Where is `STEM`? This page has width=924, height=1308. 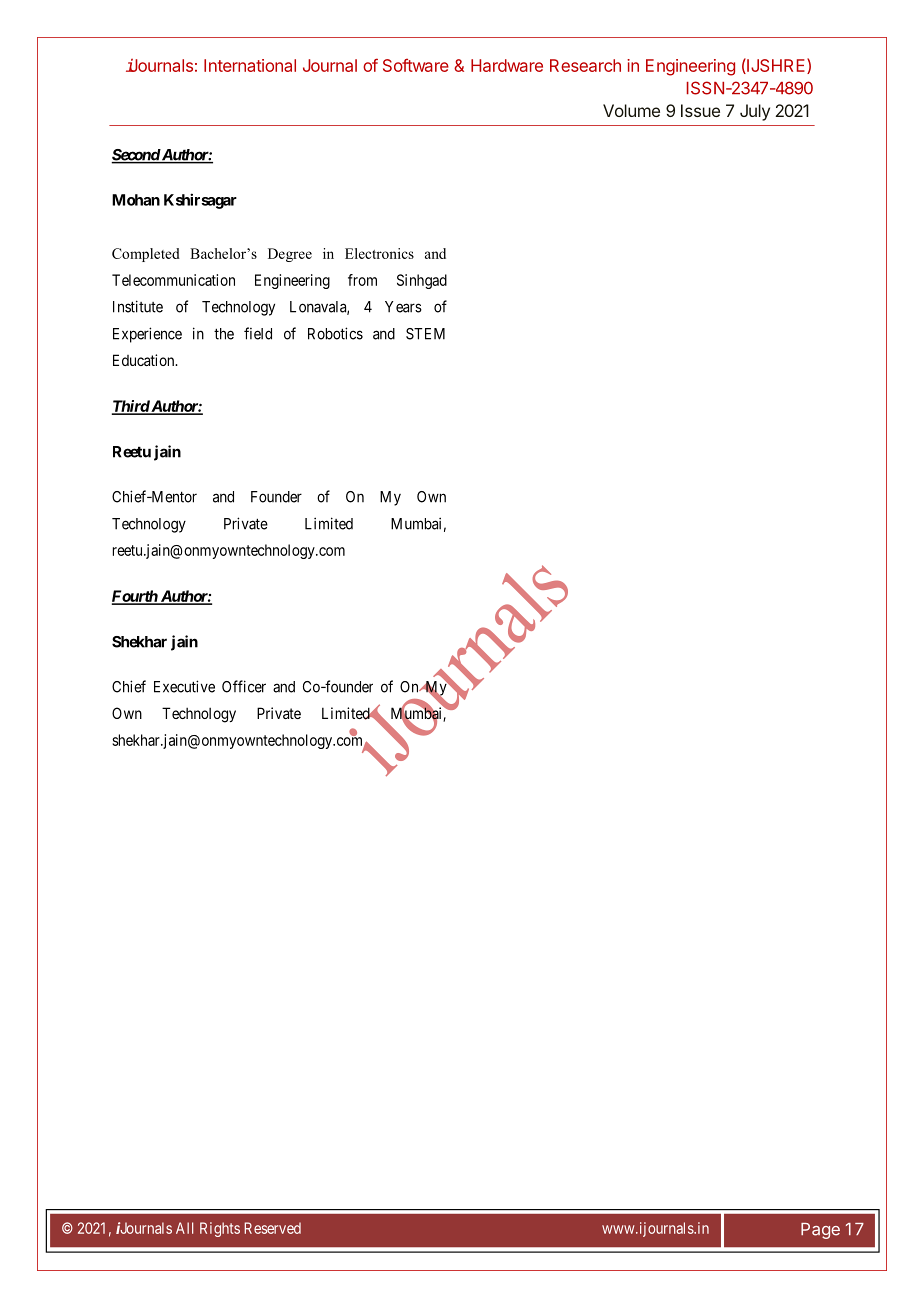 STEM is located at coordinates (425, 334).
